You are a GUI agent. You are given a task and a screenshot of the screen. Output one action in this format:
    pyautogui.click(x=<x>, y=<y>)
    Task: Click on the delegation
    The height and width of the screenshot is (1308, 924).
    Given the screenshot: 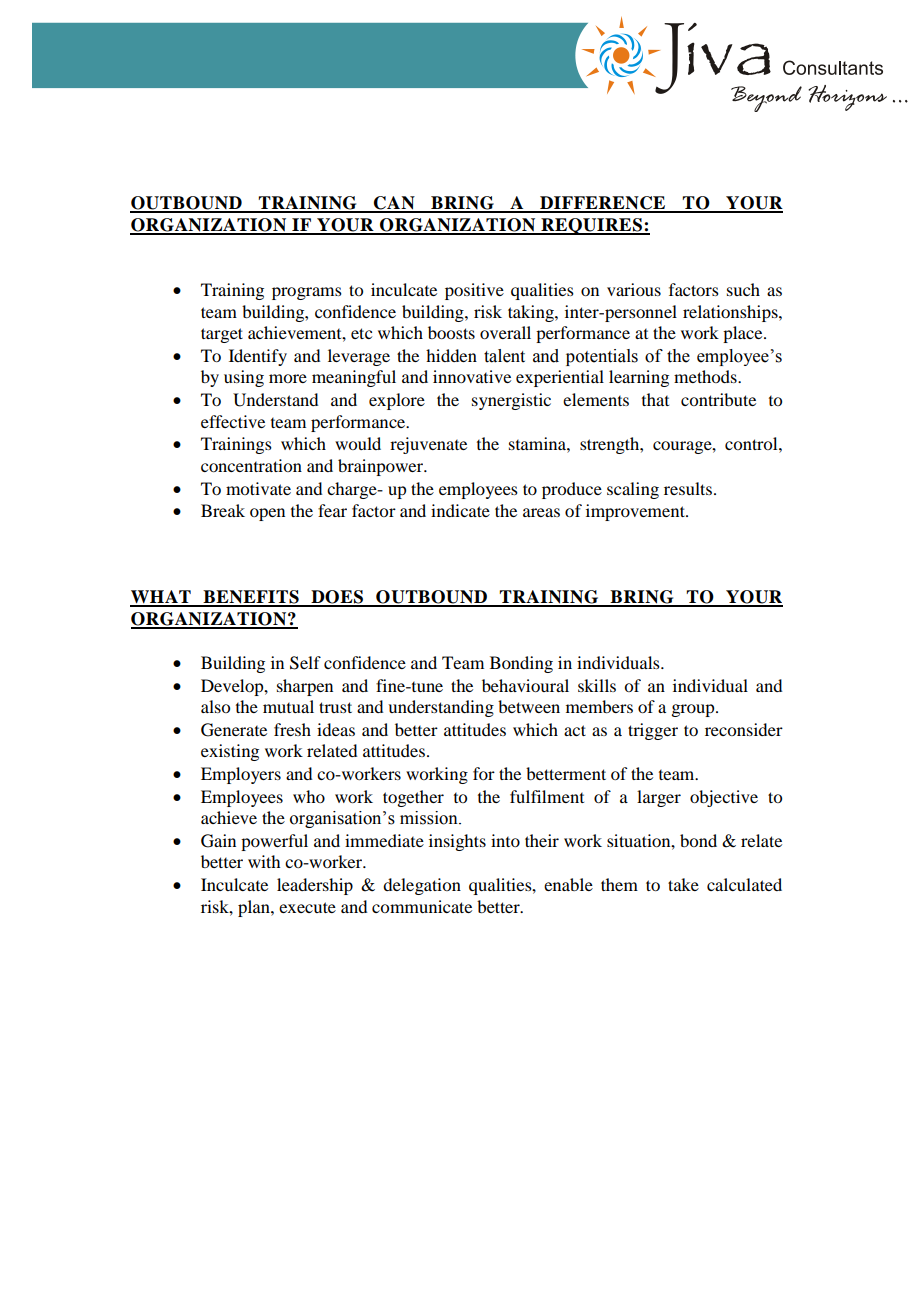 What is the action you would take?
    pyautogui.click(x=422, y=886)
